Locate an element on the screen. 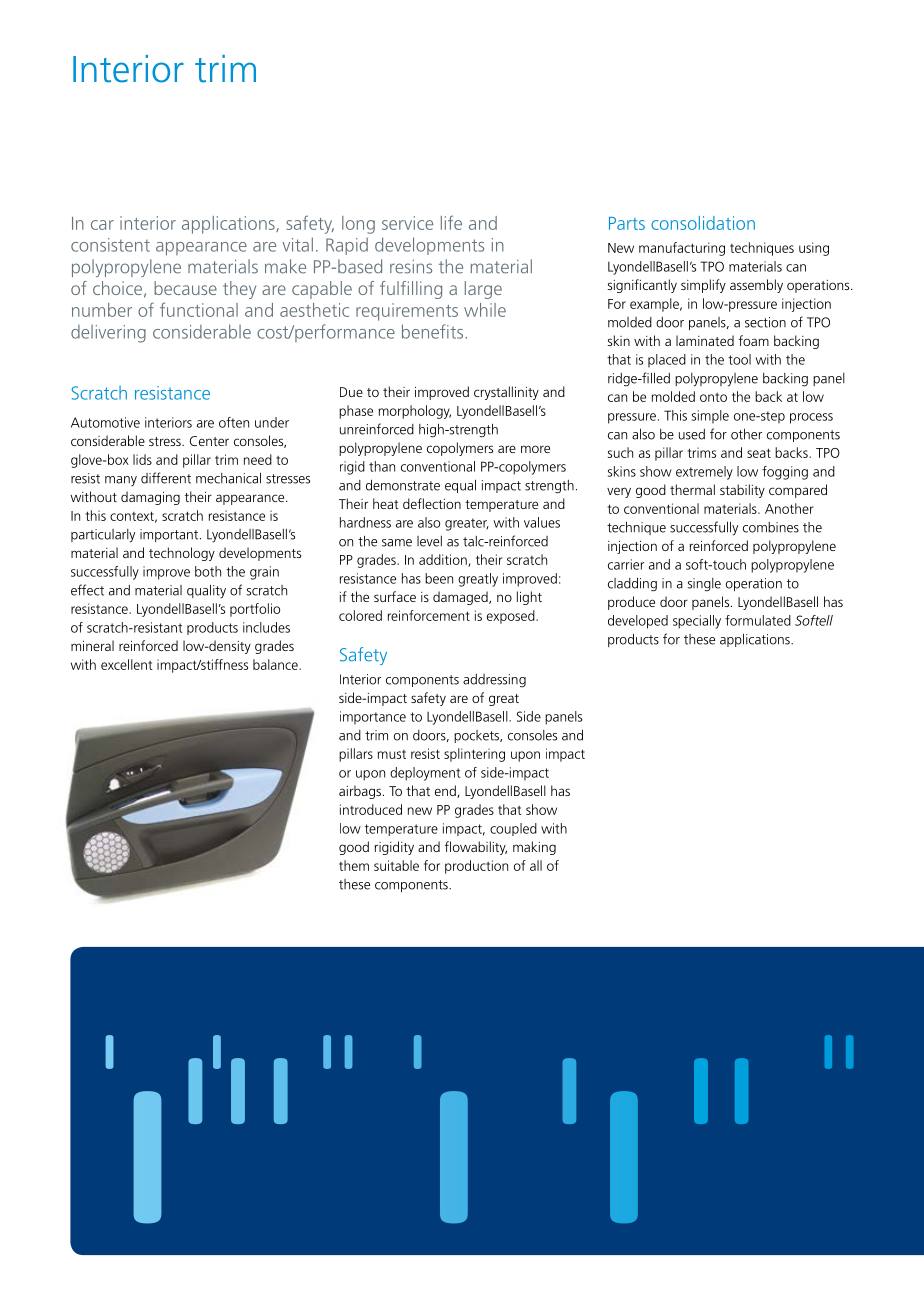 The image size is (924, 1308). them is located at coordinates (354, 865).
